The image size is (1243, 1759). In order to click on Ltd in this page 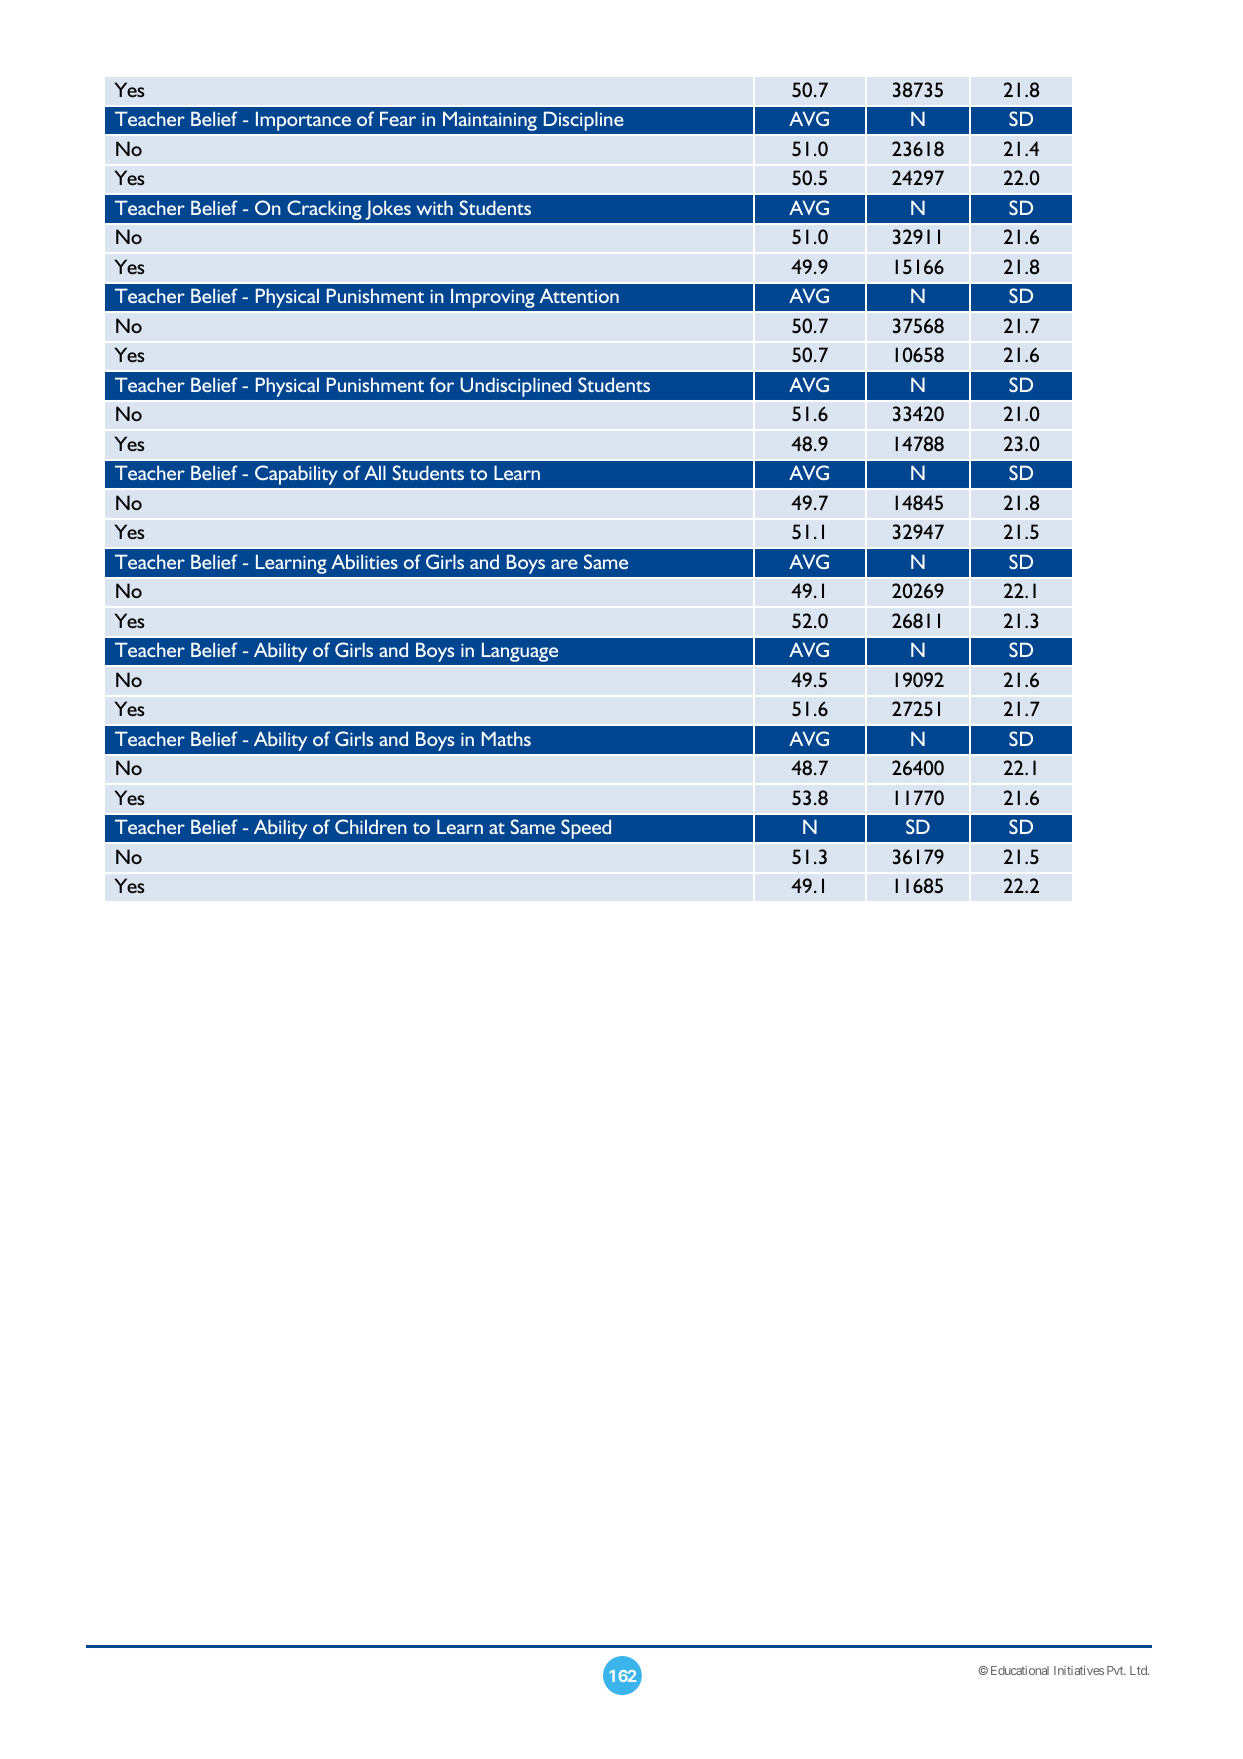, I will do `click(1139, 1670)`.
